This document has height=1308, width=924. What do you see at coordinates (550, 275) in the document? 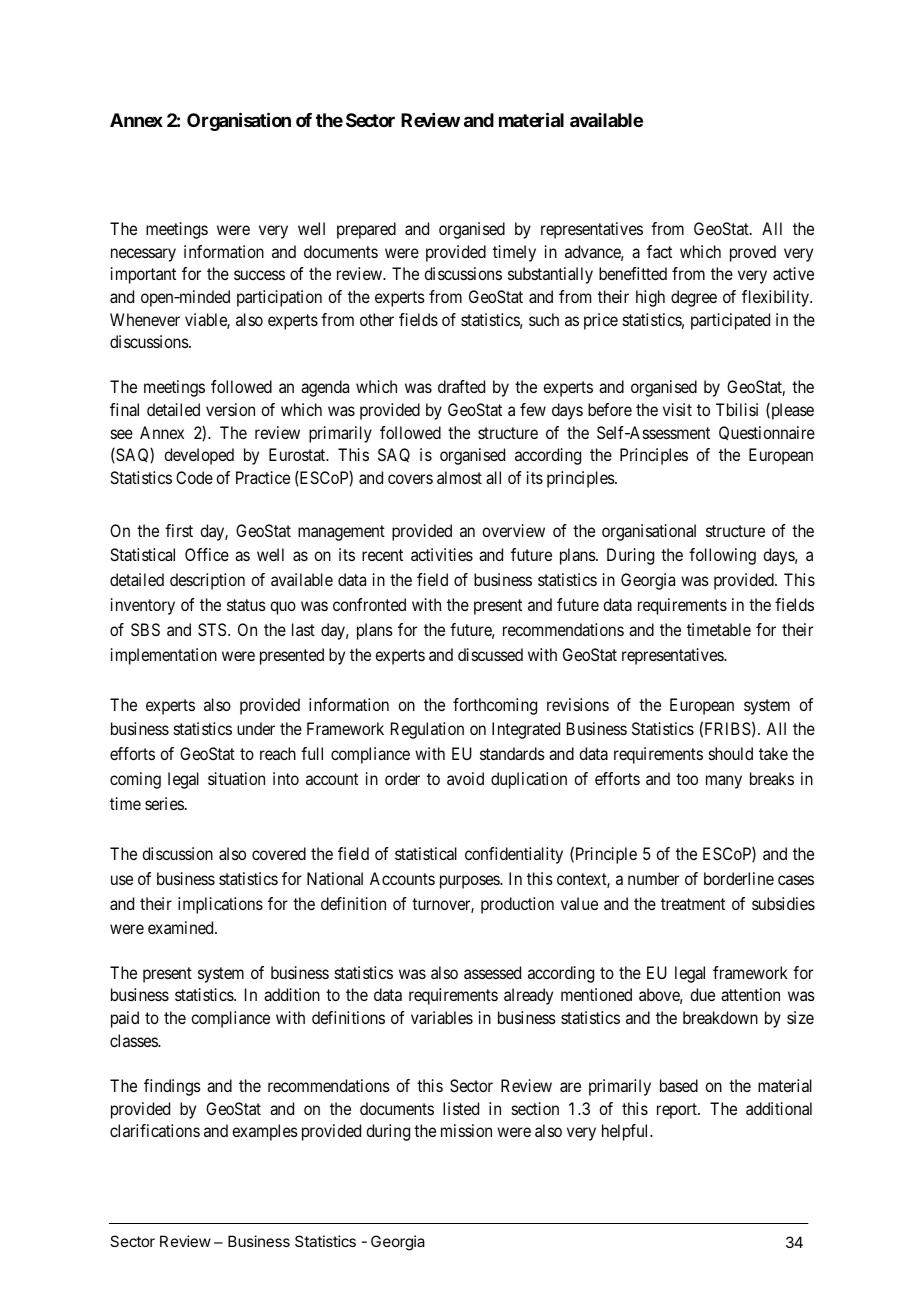
I see `substantially` at bounding box center [550, 275].
